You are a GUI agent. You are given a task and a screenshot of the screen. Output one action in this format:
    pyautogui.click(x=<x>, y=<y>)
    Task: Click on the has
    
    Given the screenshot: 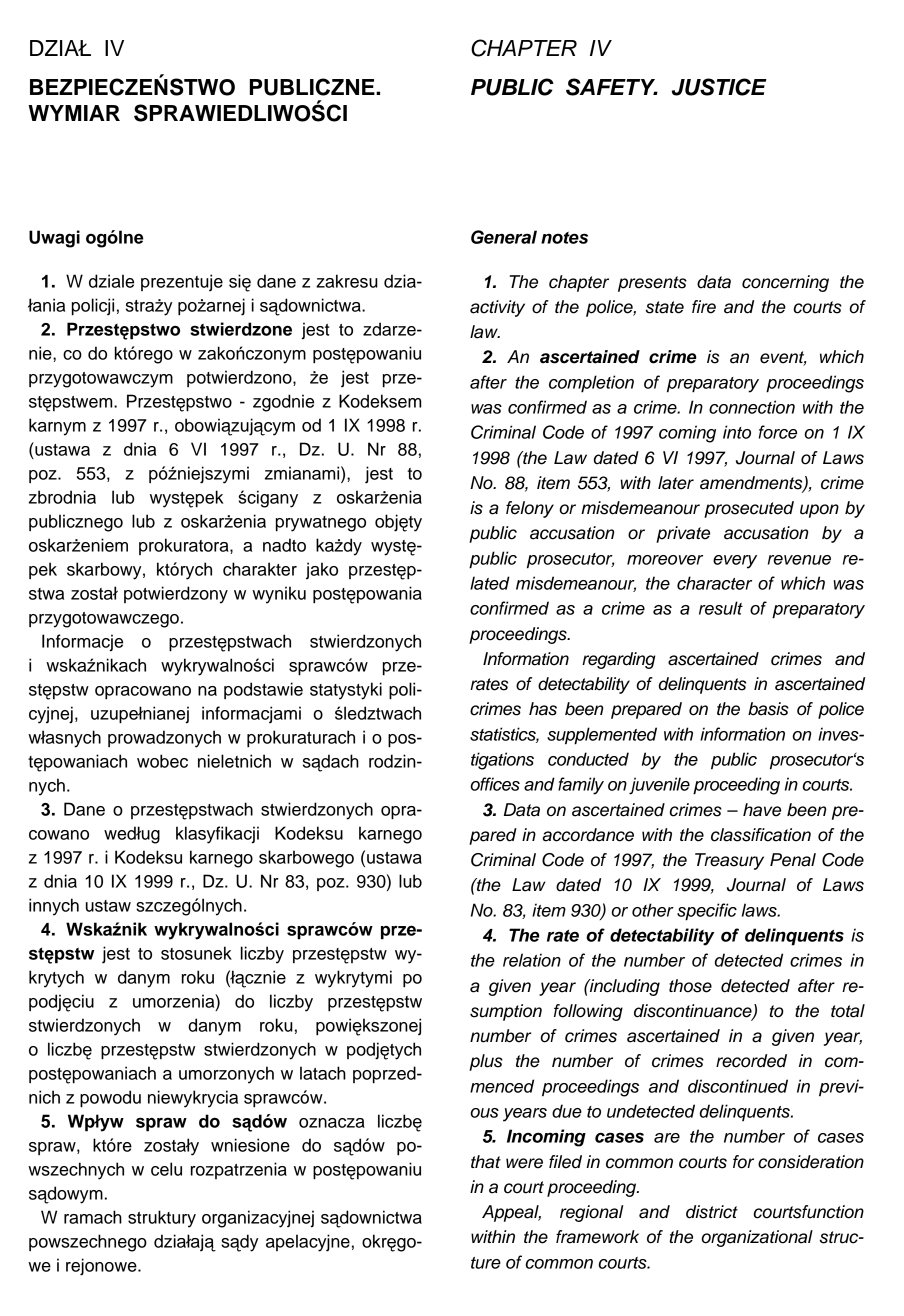 What is the action you would take?
    pyautogui.click(x=543, y=709)
